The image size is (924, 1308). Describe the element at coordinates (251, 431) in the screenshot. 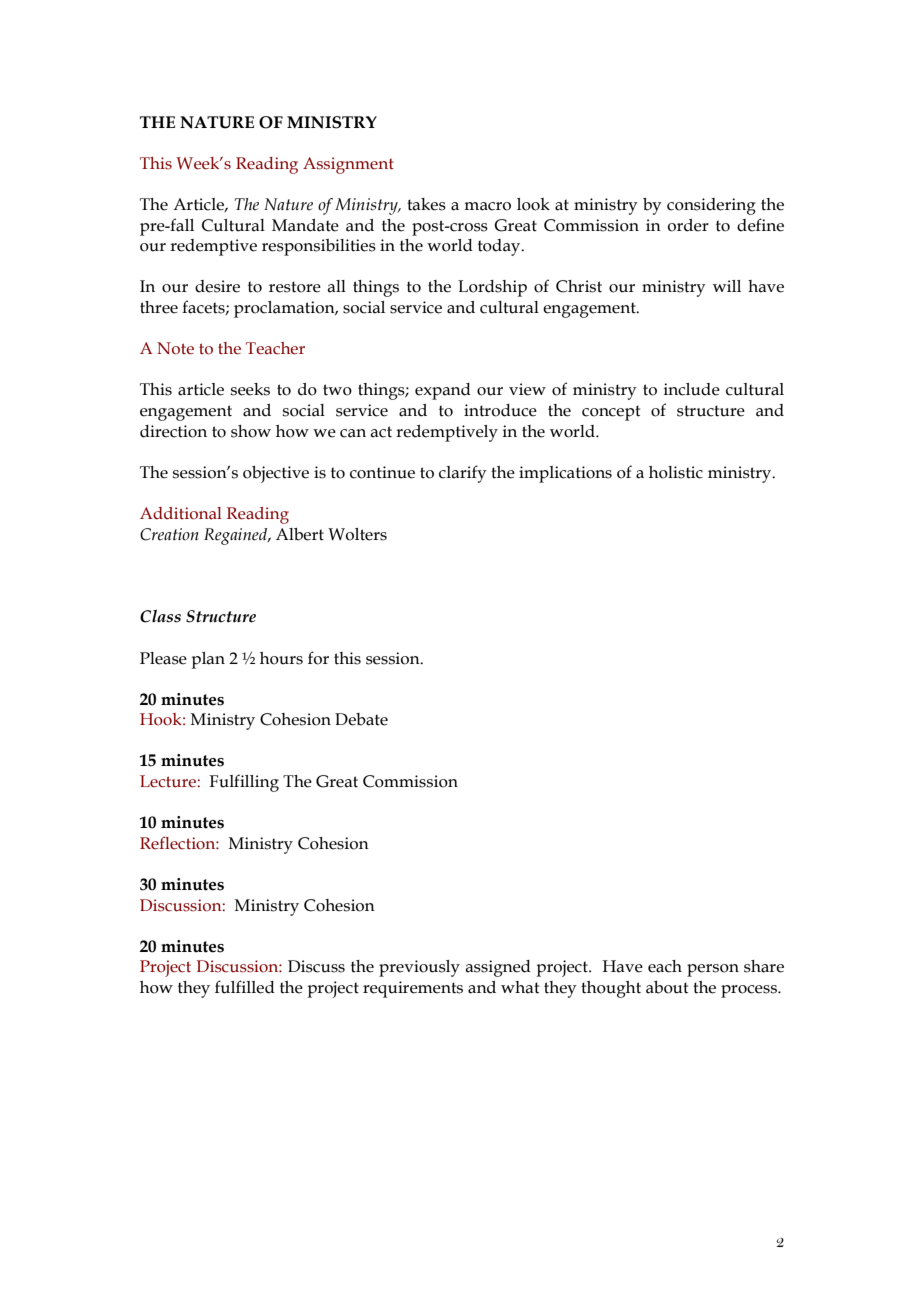

I see `show` at that location.
